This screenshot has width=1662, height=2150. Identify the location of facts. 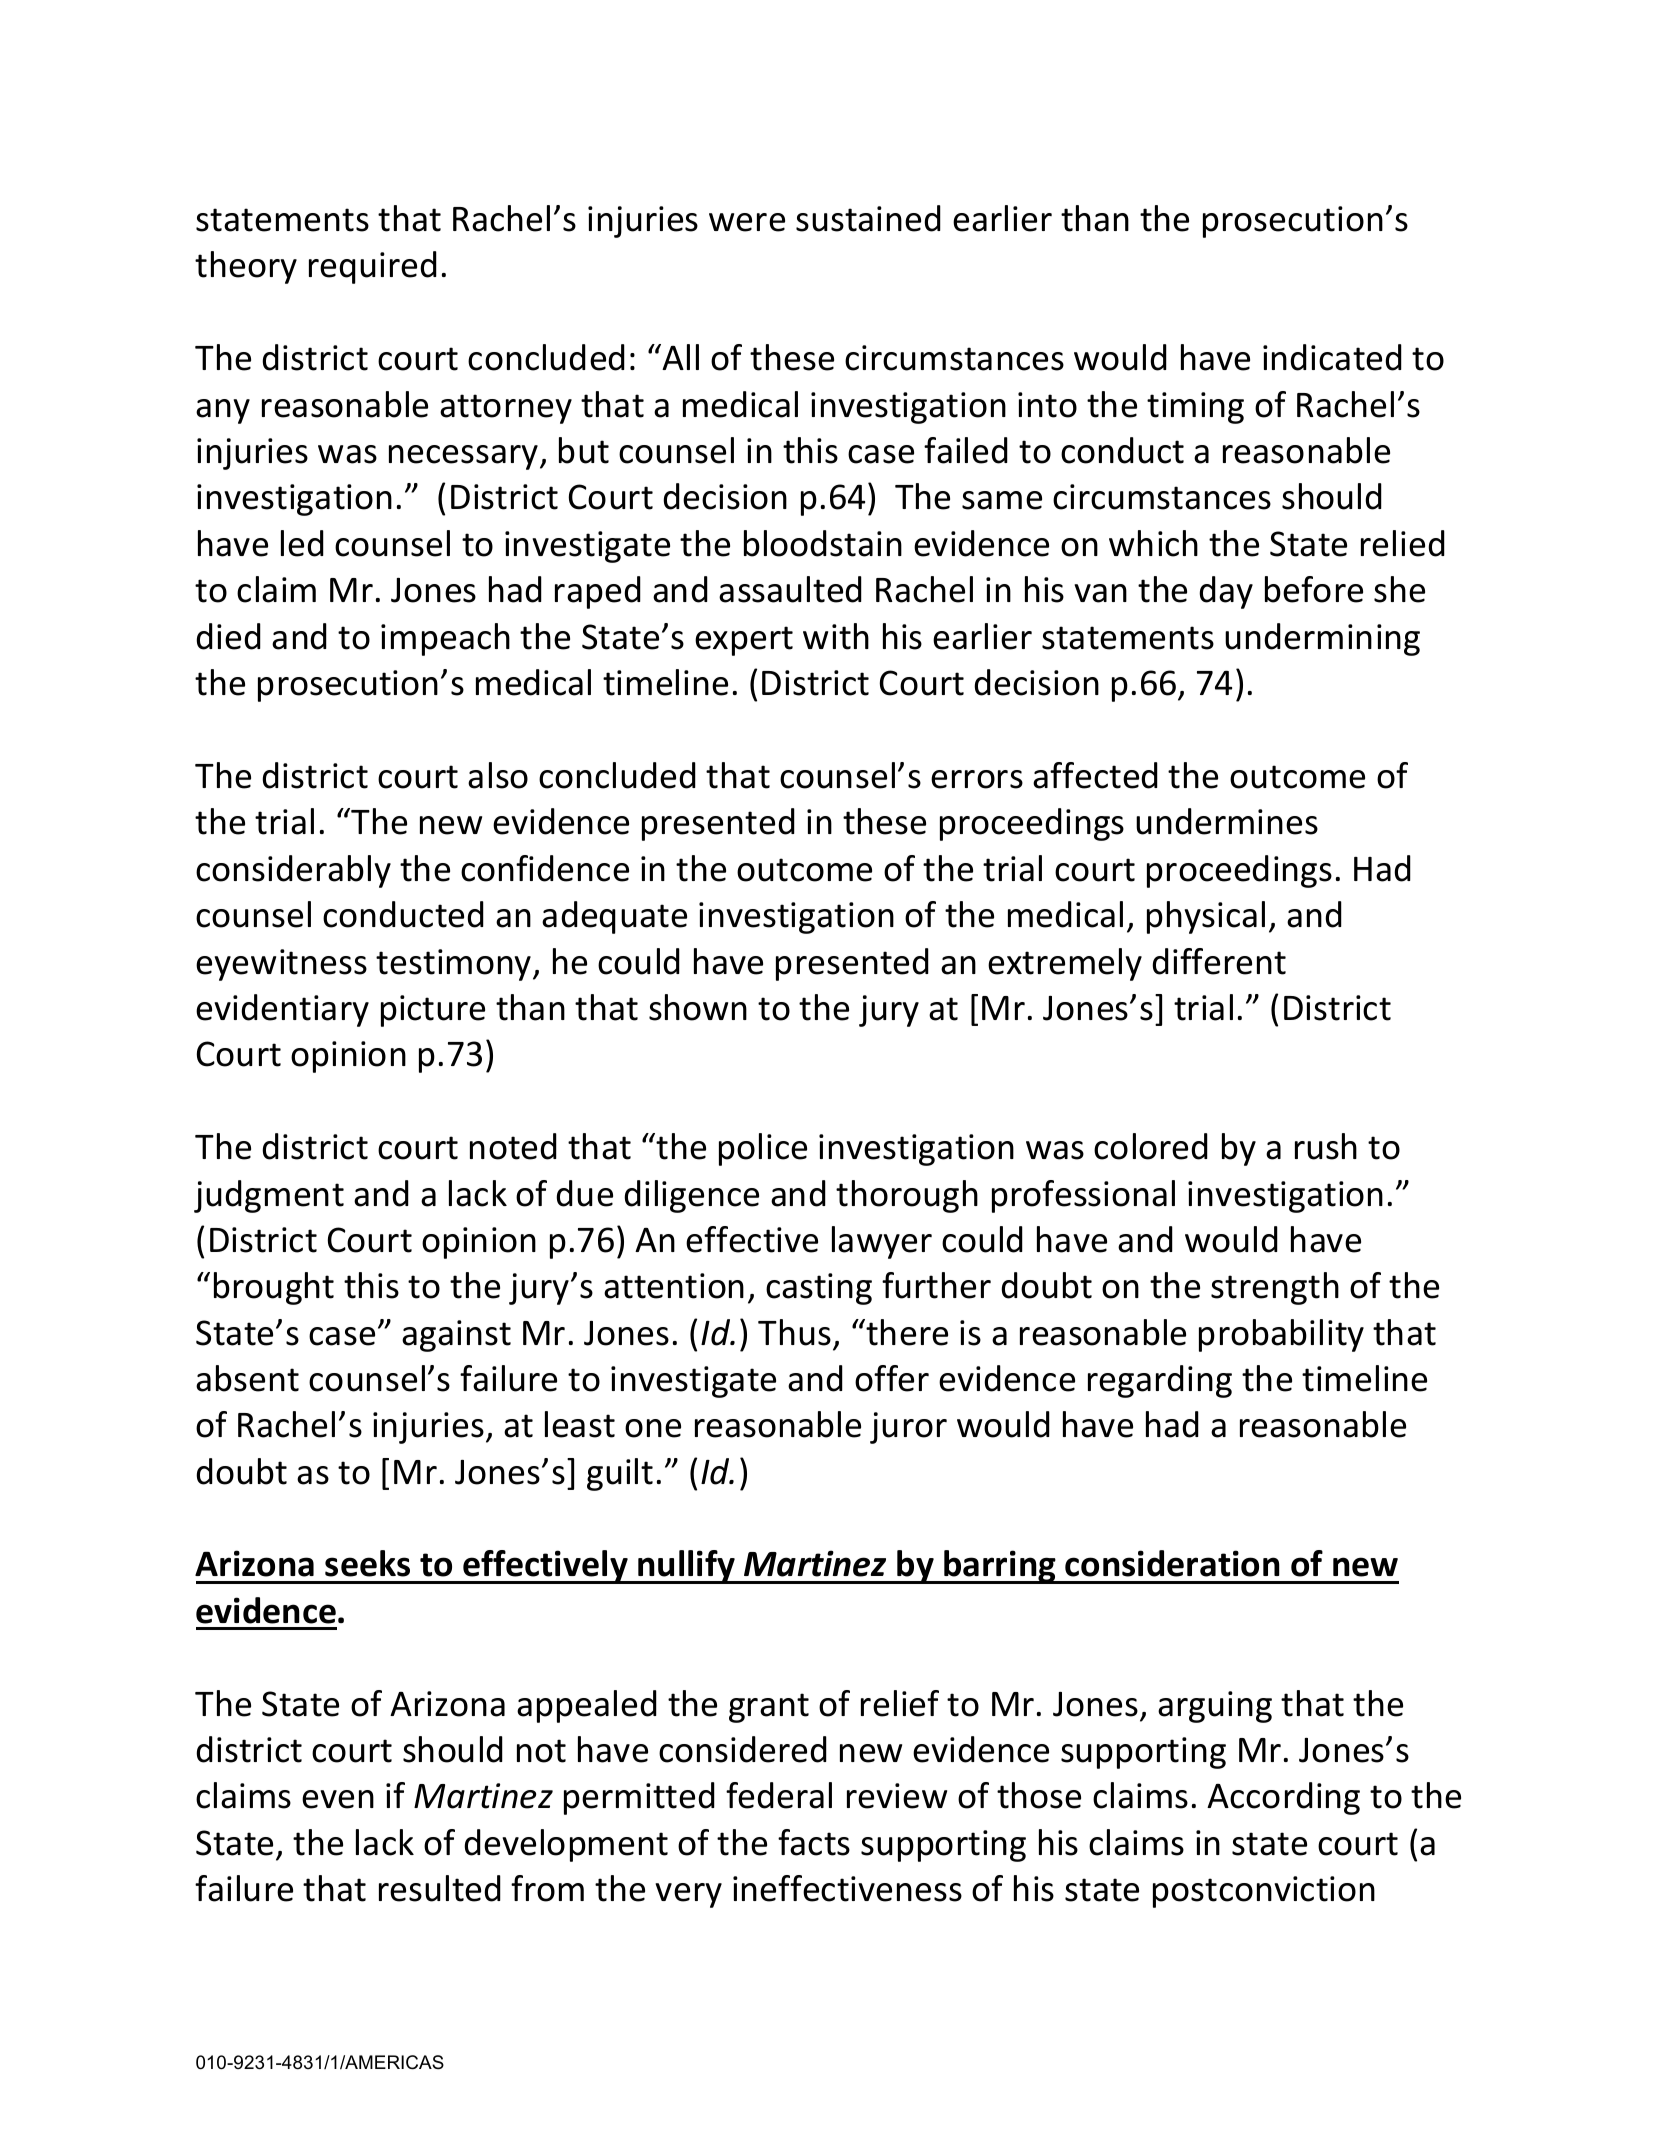
(814, 1842).
